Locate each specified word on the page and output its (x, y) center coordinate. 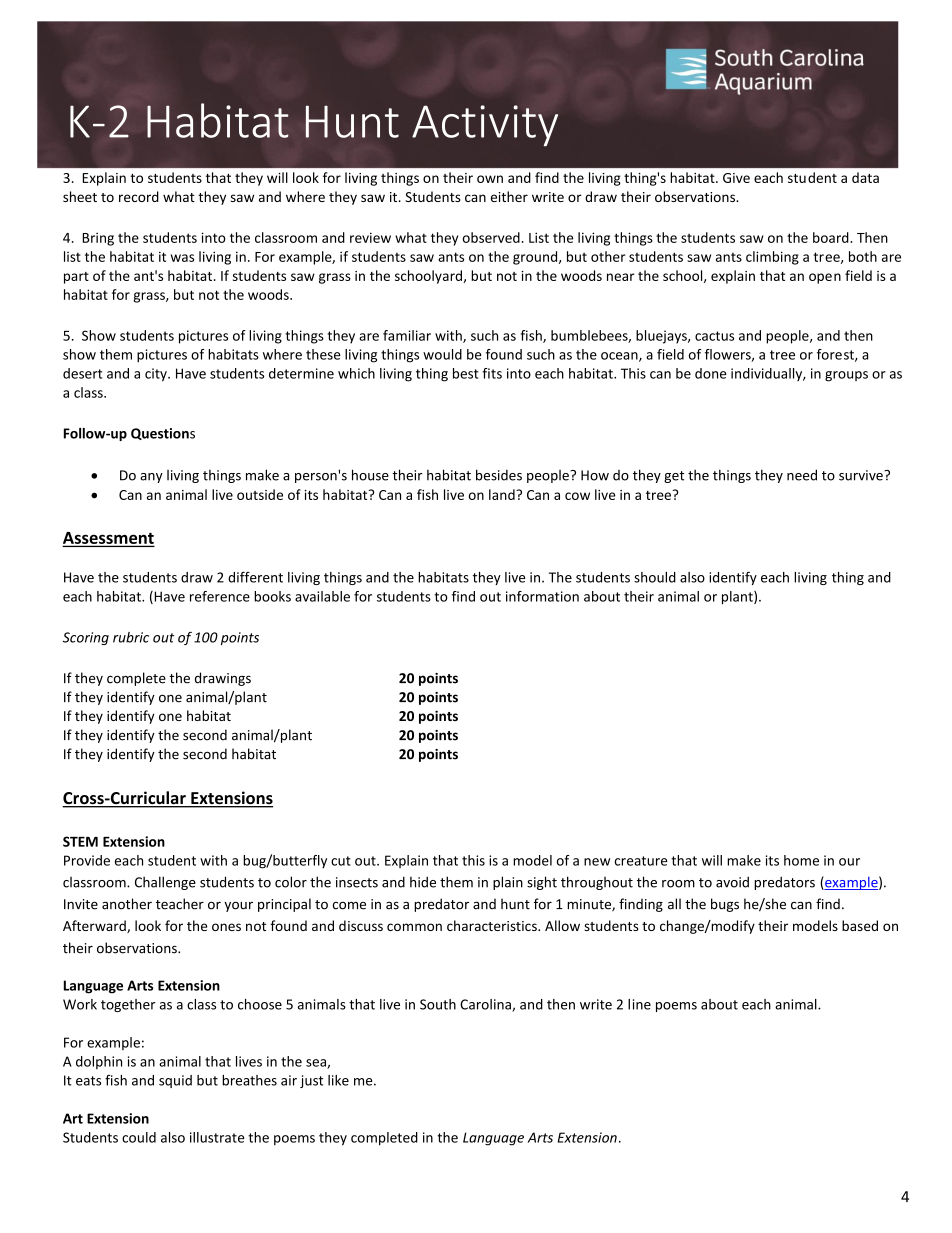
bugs (725, 905)
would (442, 354)
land (503, 494)
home (801, 860)
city (157, 375)
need (802, 475)
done (711, 373)
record (139, 196)
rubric (131, 637)
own (490, 179)
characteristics (493, 925)
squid (175, 1081)
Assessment (108, 539)
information (542, 596)
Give (736, 178)
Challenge (165, 883)
